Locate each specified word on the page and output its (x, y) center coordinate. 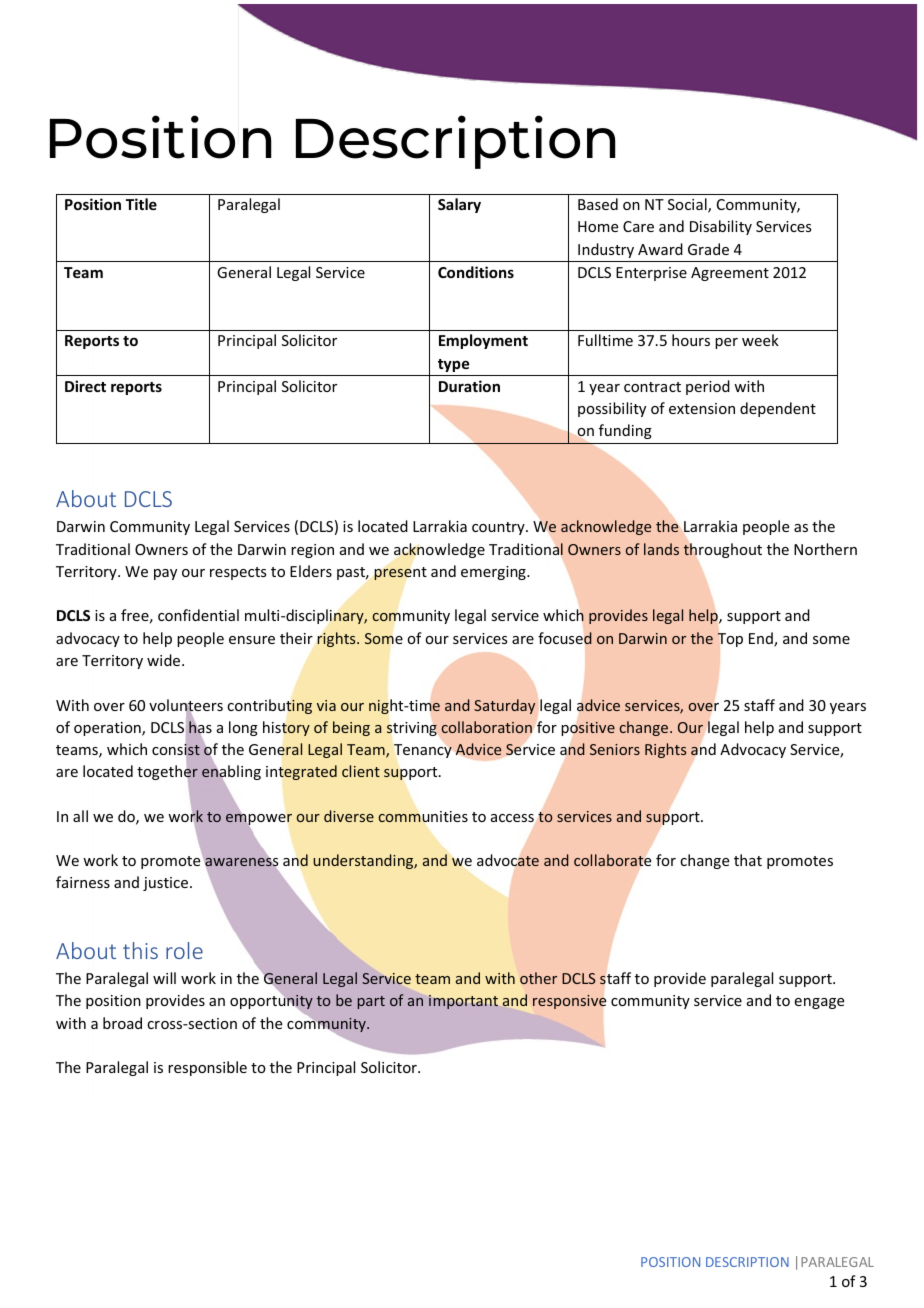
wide (165, 660)
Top (730, 640)
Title (141, 204)
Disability (721, 227)
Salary (459, 205)
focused (565, 638)
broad (122, 1023)
